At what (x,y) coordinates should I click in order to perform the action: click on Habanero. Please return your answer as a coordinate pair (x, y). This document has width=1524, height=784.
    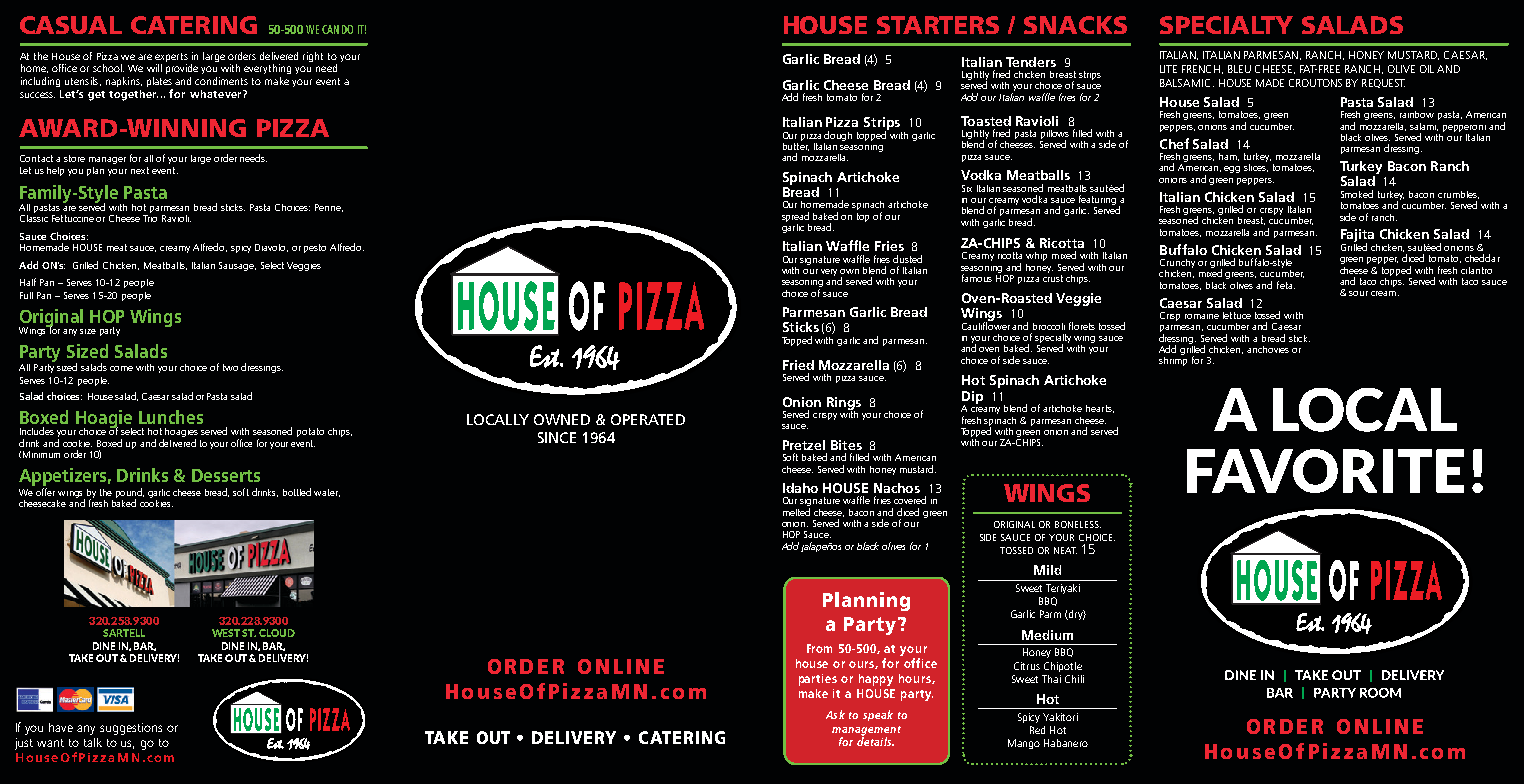
    Looking at the image, I should click on (1066, 743).
